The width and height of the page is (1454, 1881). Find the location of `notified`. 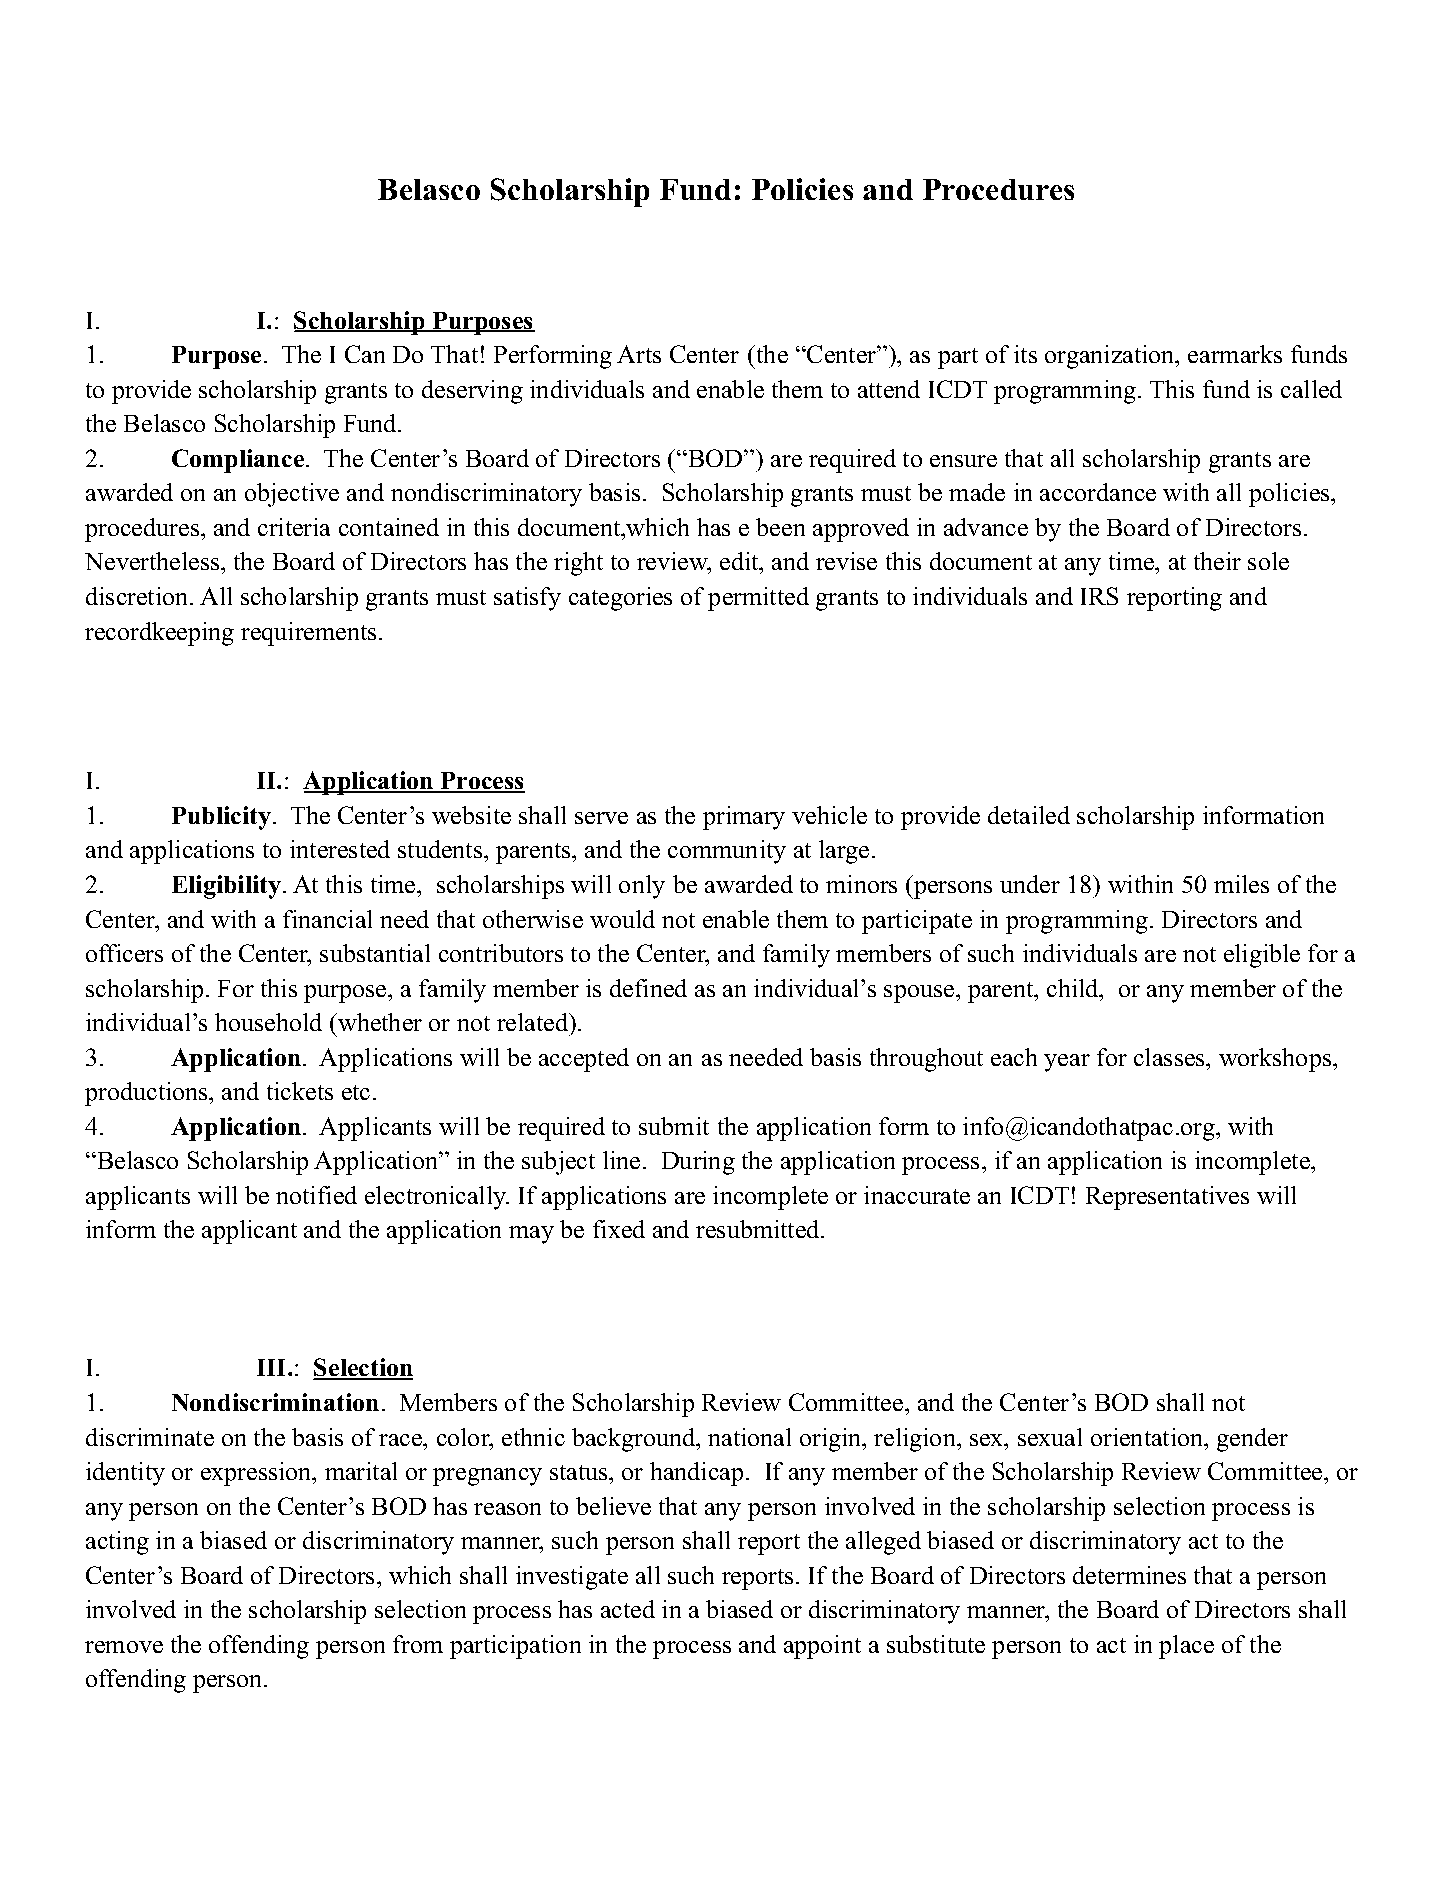

notified is located at coordinates (316, 1195).
